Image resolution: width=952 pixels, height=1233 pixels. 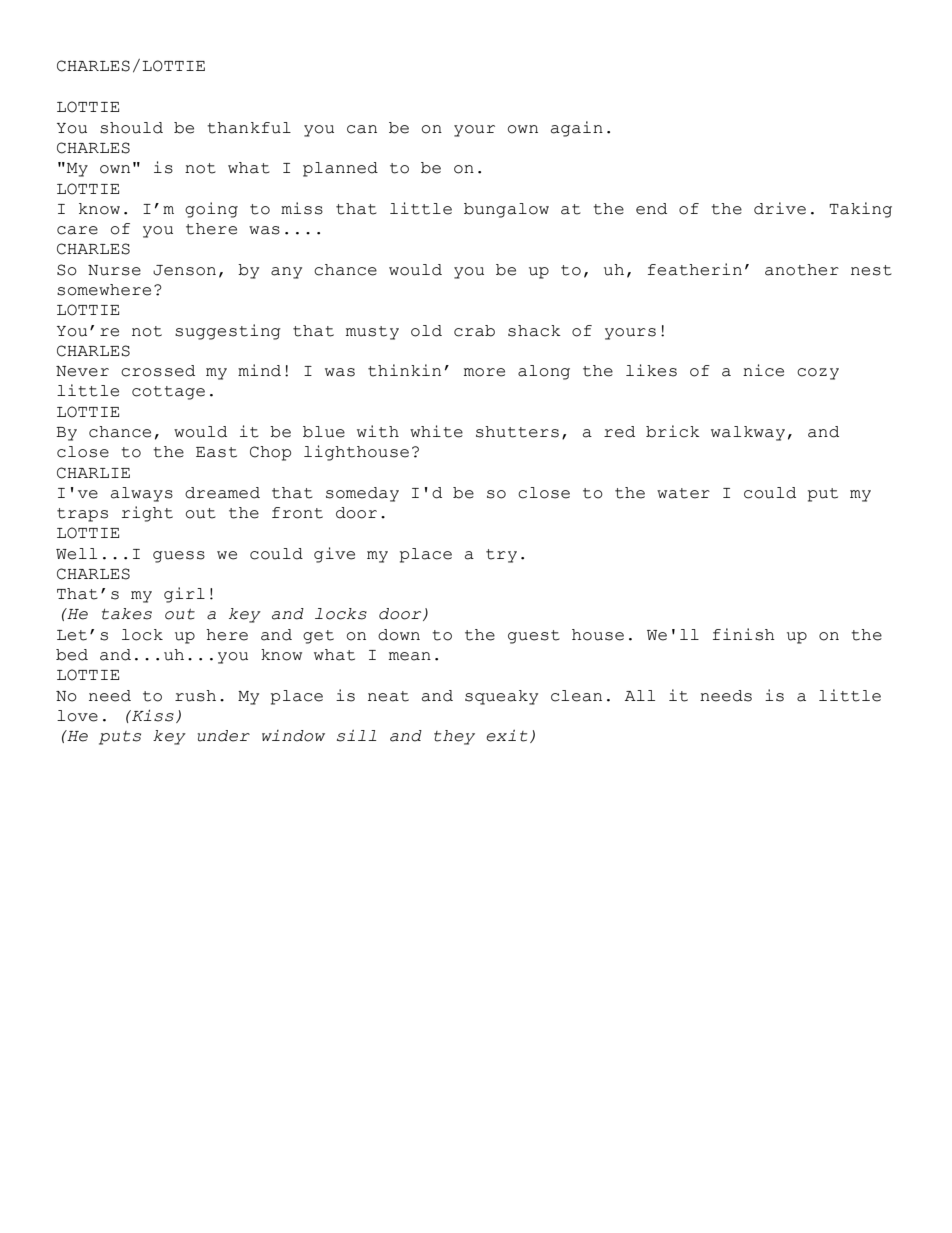 What do you see at coordinates (577, 129) in the page?
I see `again` at bounding box center [577, 129].
